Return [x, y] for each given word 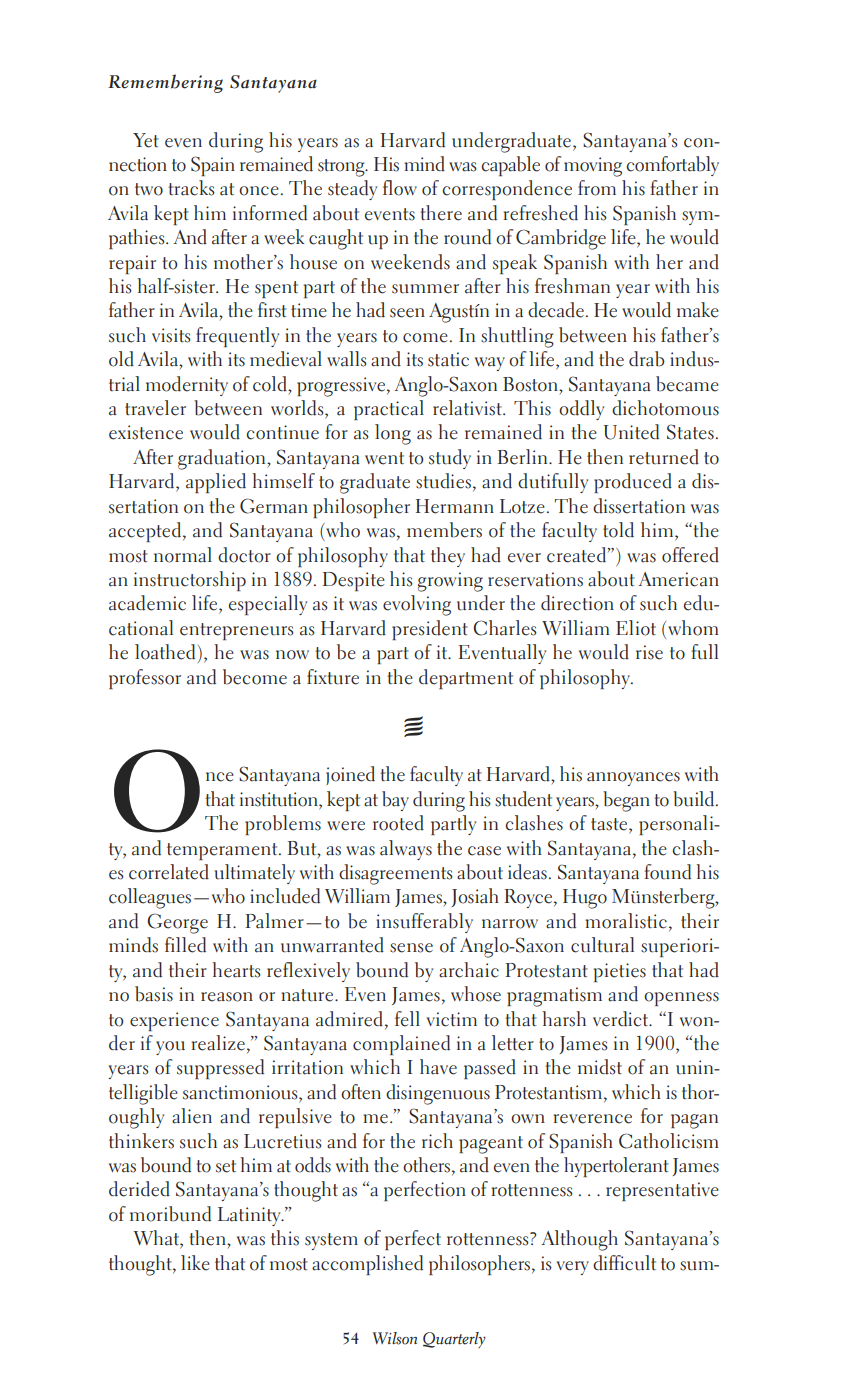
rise [649, 652]
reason [227, 997]
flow [400, 188]
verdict [622, 1019]
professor [145, 679]
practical [389, 410]
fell [407, 1019]
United [631, 432]
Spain [213, 166]
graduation [223, 459]
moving [593, 167]
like [195, 1263]
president [430, 630]
